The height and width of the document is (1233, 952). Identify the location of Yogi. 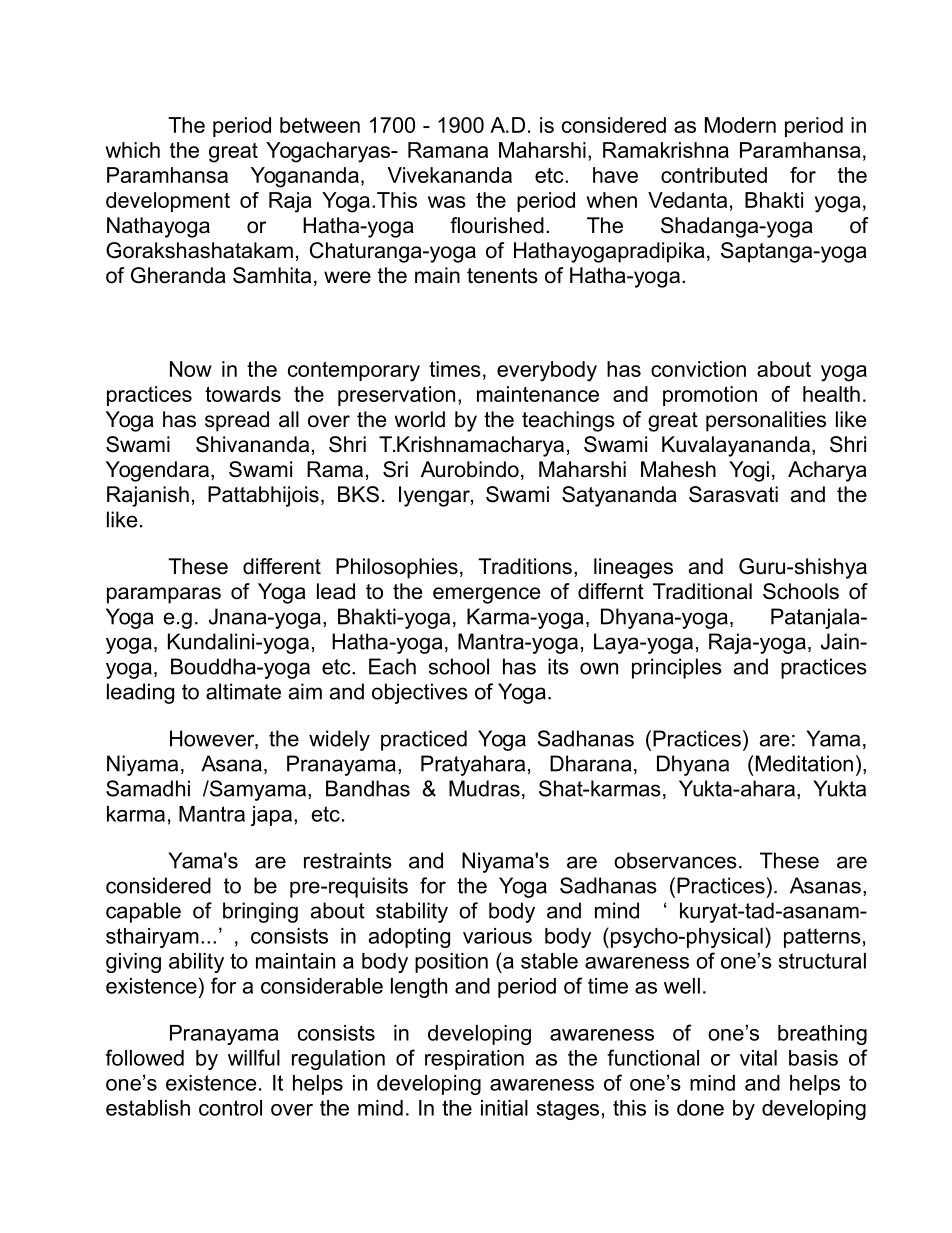
(749, 471).
